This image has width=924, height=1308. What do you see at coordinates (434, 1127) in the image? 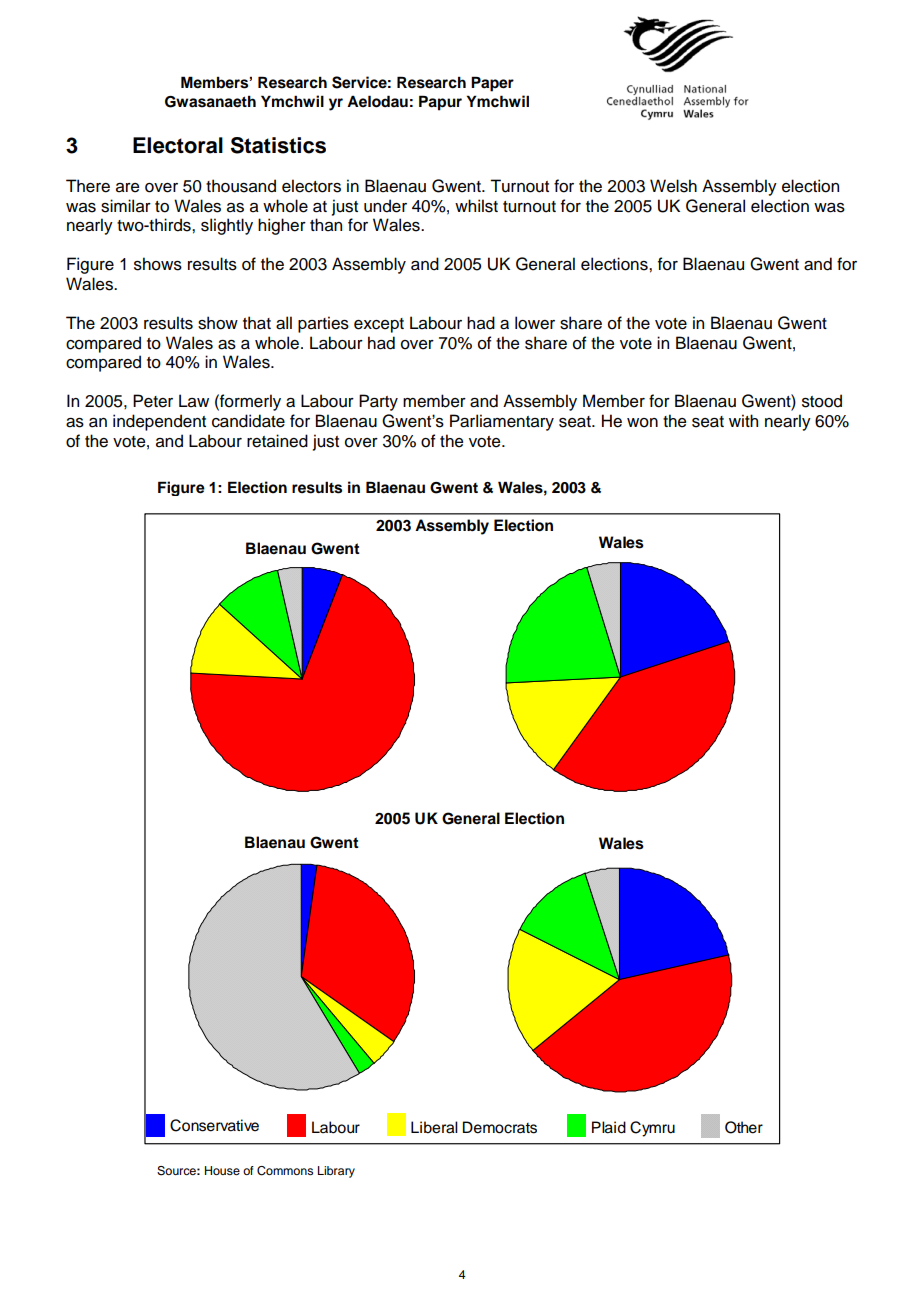
I see `Liberal` at bounding box center [434, 1127].
